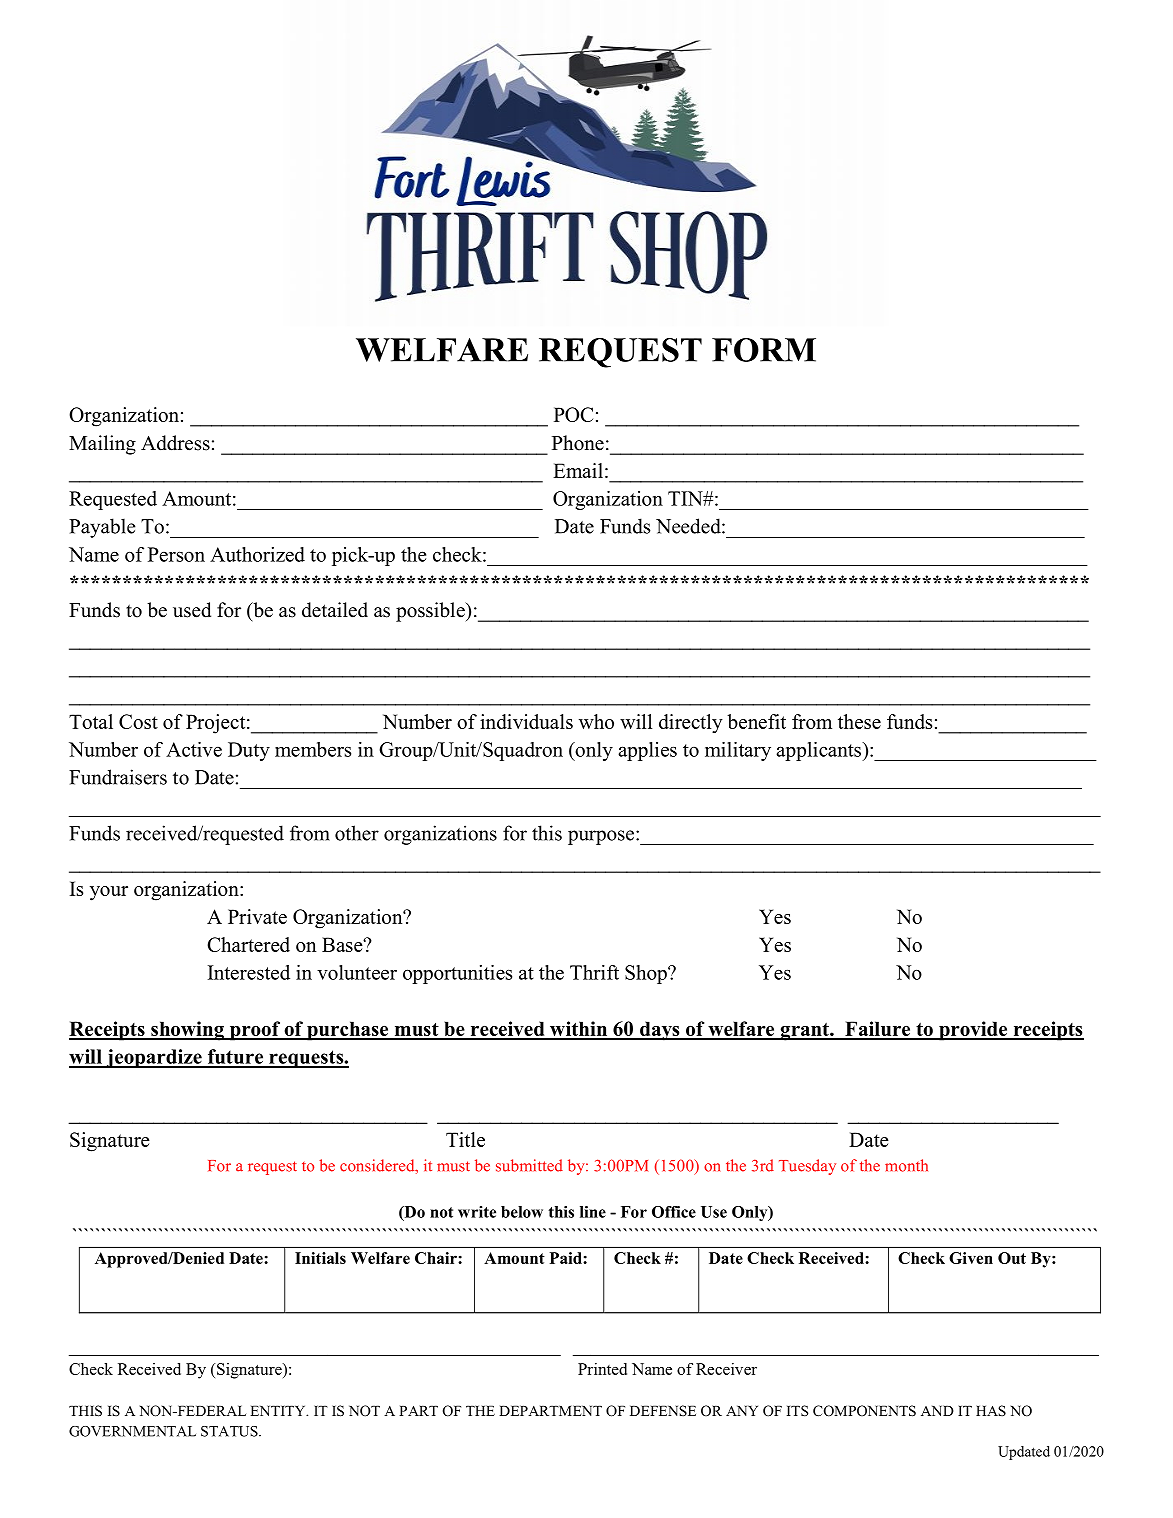  What do you see at coordinates (973, 1031) in the image?
I see `provide` at bounding box center [973, 1031].
